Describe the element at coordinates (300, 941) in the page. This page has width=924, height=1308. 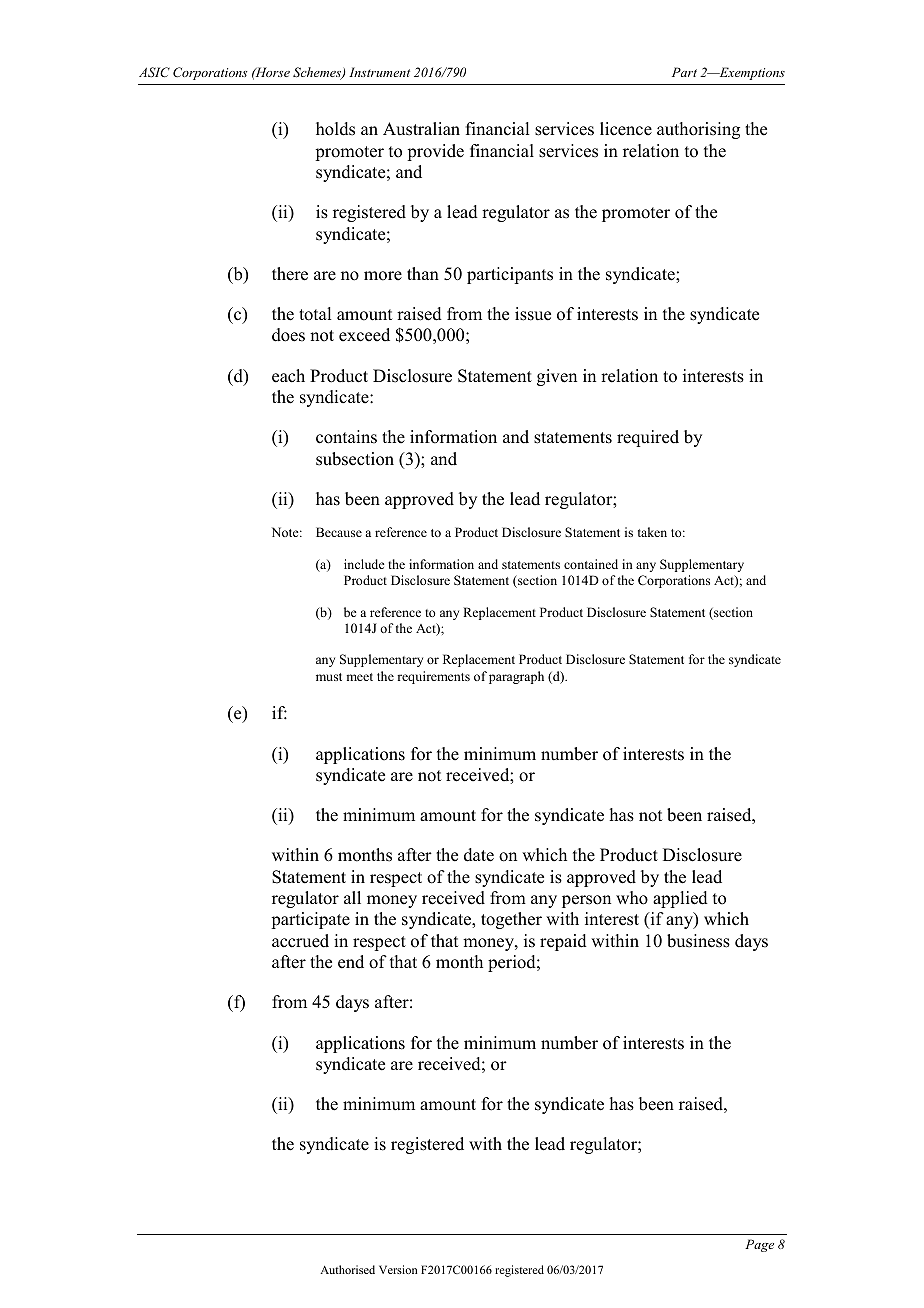
I see `accrued` at that location.
